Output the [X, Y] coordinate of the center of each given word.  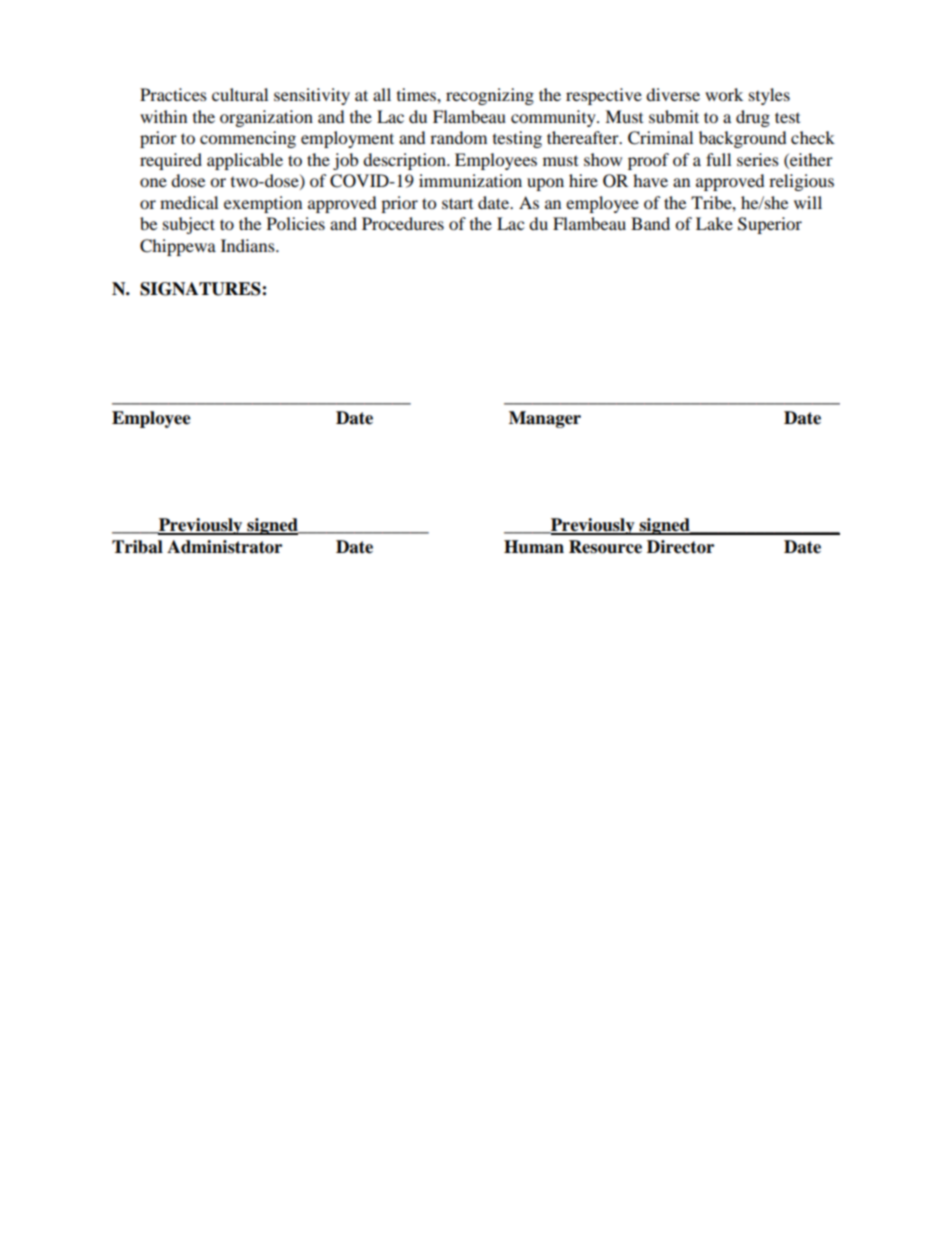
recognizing [490, 96]
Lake [714, 223]
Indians [249, 245]
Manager [545, 419]
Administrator [224, 547]
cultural [240, 94]
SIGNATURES [201, 289]
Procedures [403, 223]
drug [753, 118]
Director [680, 547]
